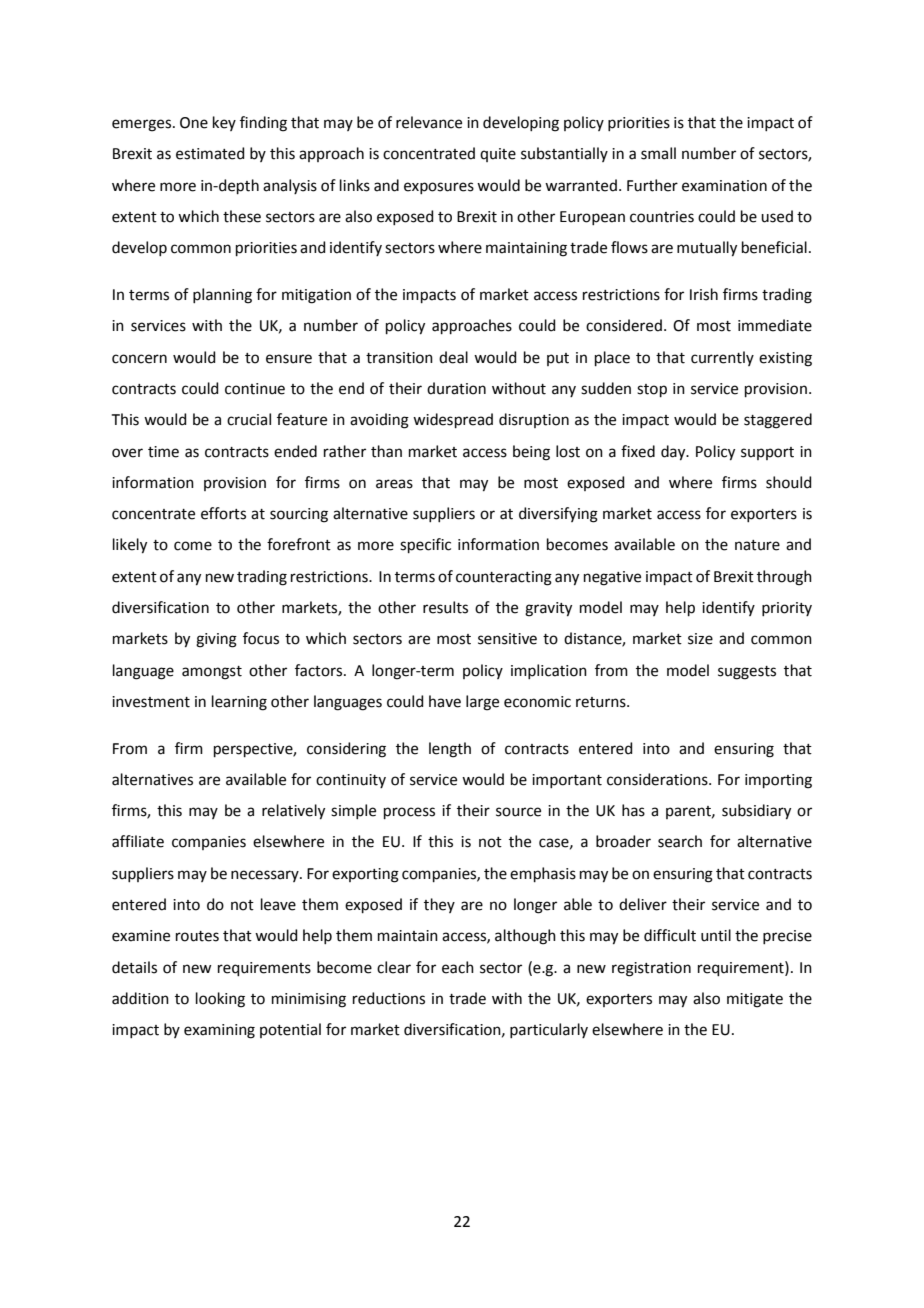  Describe the element at coordinates (722, 358) in the document. I see `currently` at that location.
